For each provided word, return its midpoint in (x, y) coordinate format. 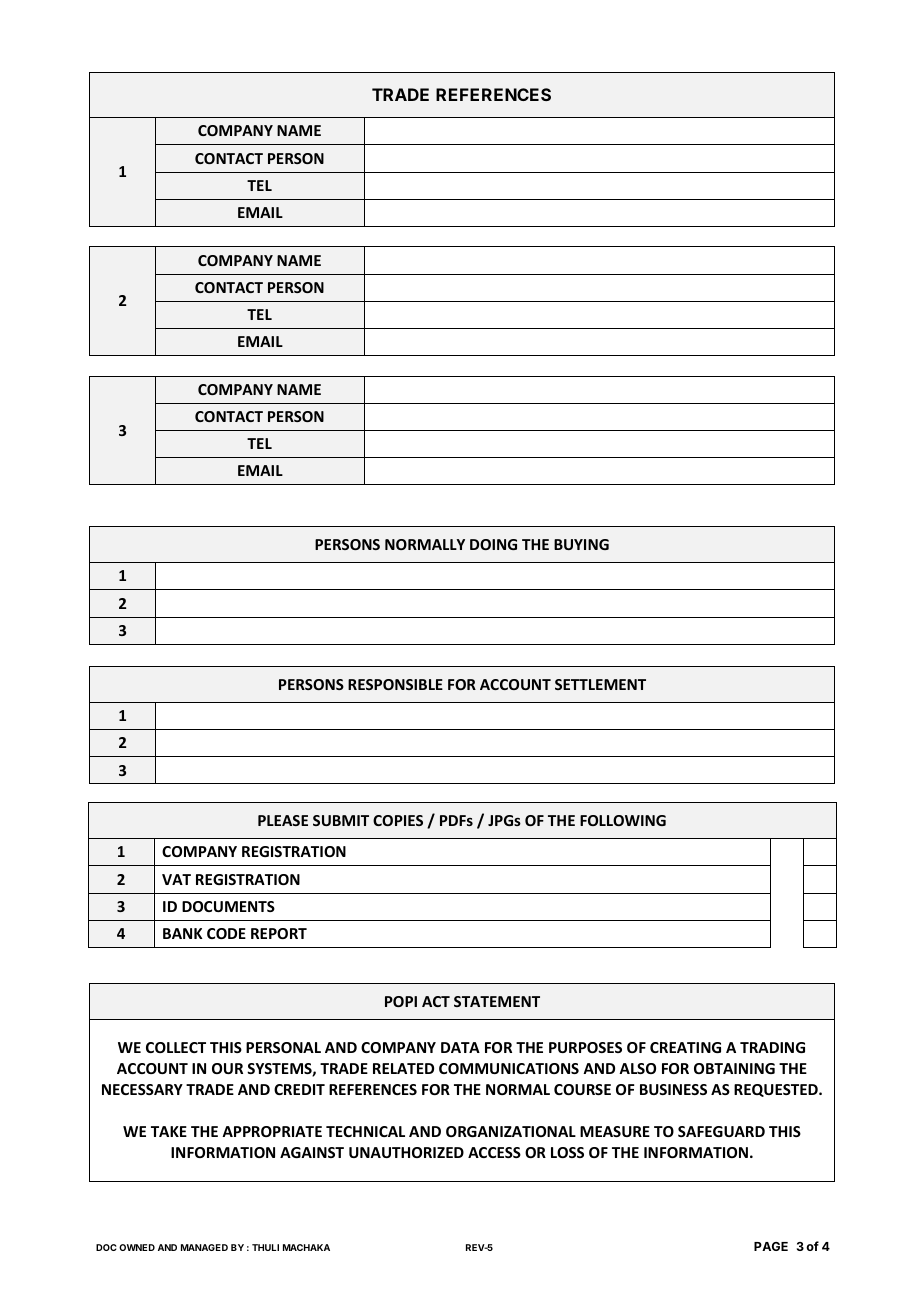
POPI (401, 1001)
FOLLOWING (623, 820)
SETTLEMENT (600, 684)
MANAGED (204, 1247)
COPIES (398, 820)
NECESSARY (142, 1089)
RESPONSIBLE (395, 684)
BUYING (581, 544)
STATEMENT (497, 1001)
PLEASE (283, 820)
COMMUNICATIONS (509, 1068)
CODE (226, 933)
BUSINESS (673, 1089)
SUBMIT (341, 820)
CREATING (685, 1047)
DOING (493, 544)
